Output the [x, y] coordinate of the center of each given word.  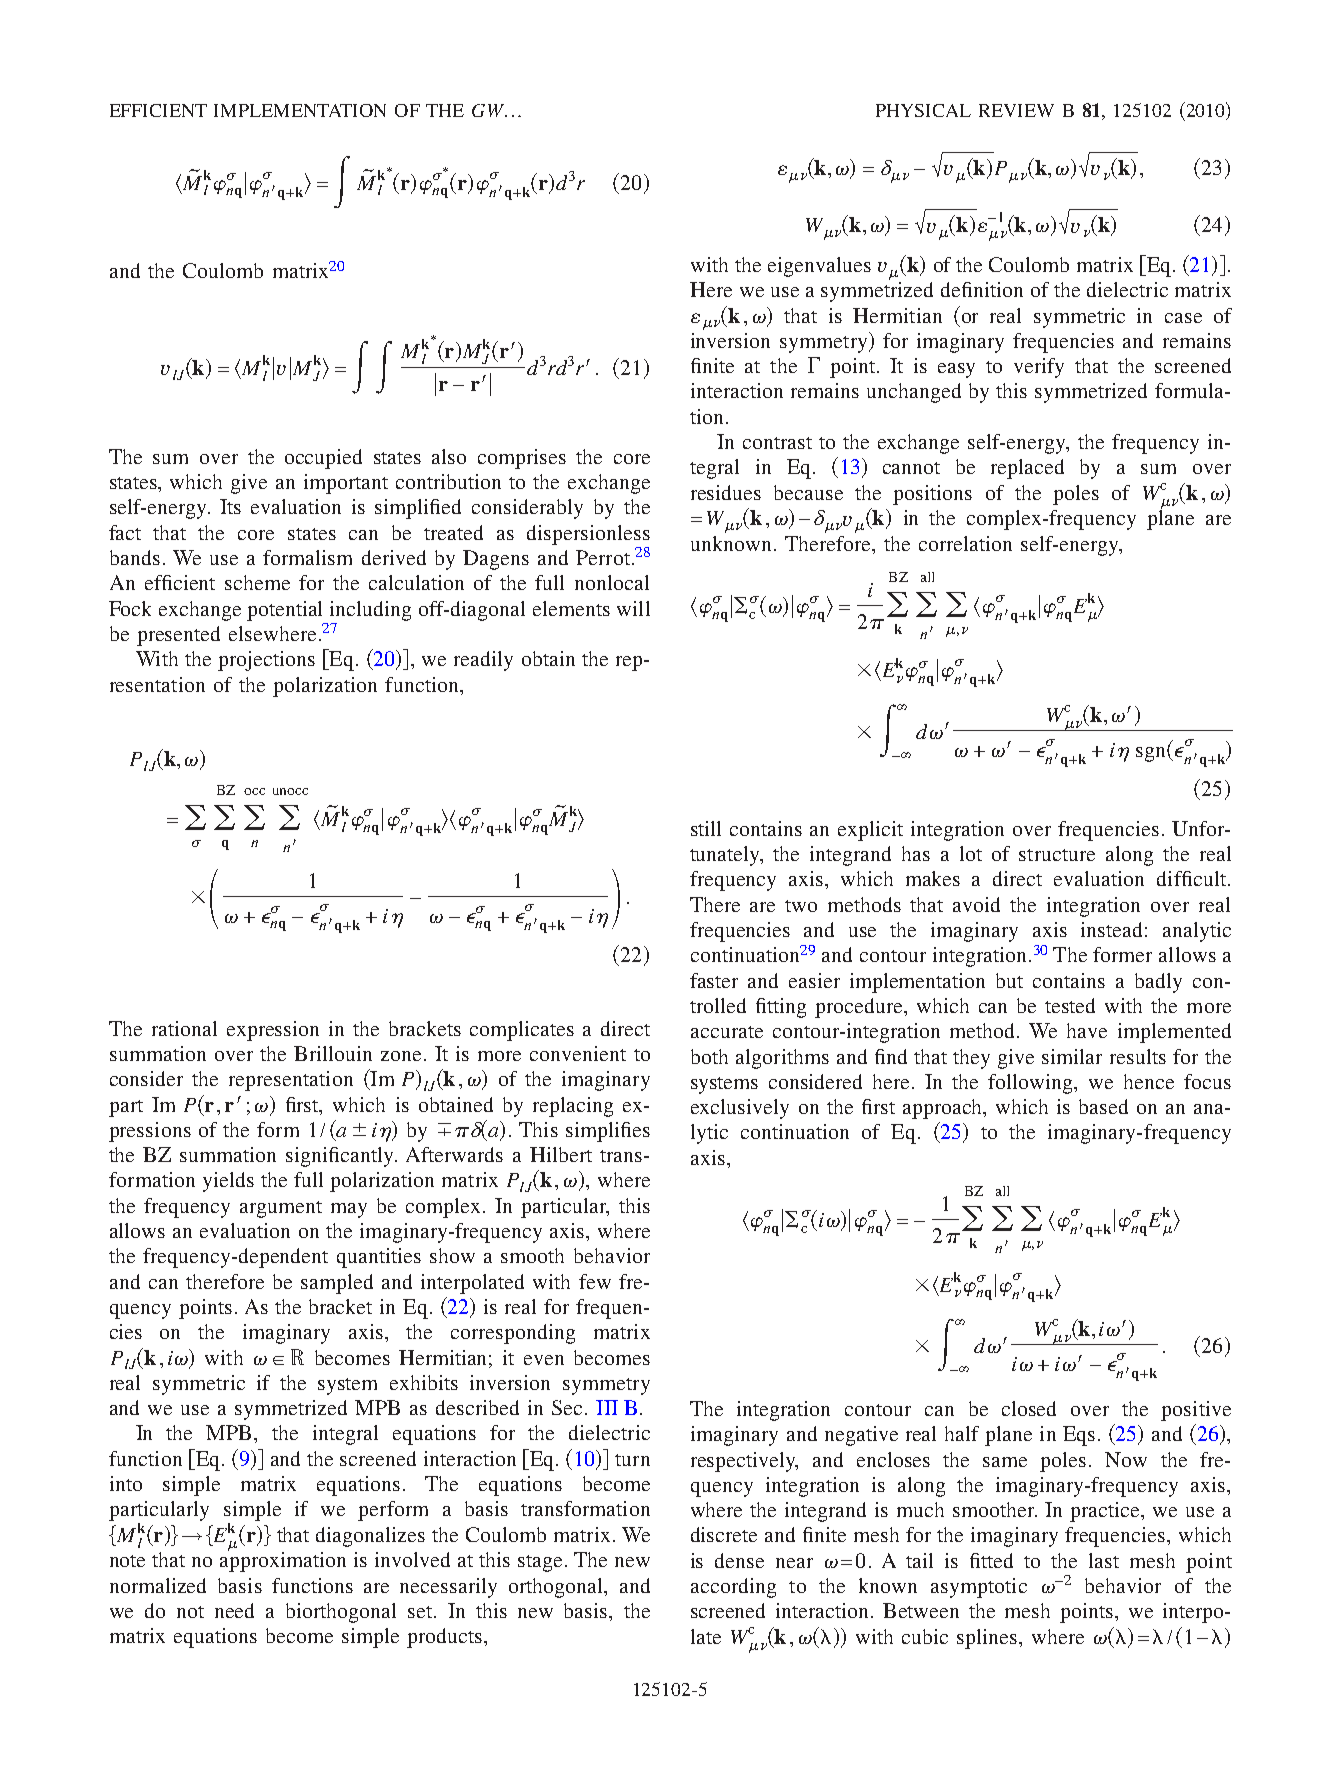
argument [281, 1209]
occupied [323, 459]
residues [726, 492]
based [1103, 1106]
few [595, 1281]
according [733, 1588]
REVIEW [1016, 110]
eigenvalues [819, 267]
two [801, 906]
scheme [257, 582]
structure [1057, 855]
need [234, 1610]
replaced [1027, 469]
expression [273, 1031]
